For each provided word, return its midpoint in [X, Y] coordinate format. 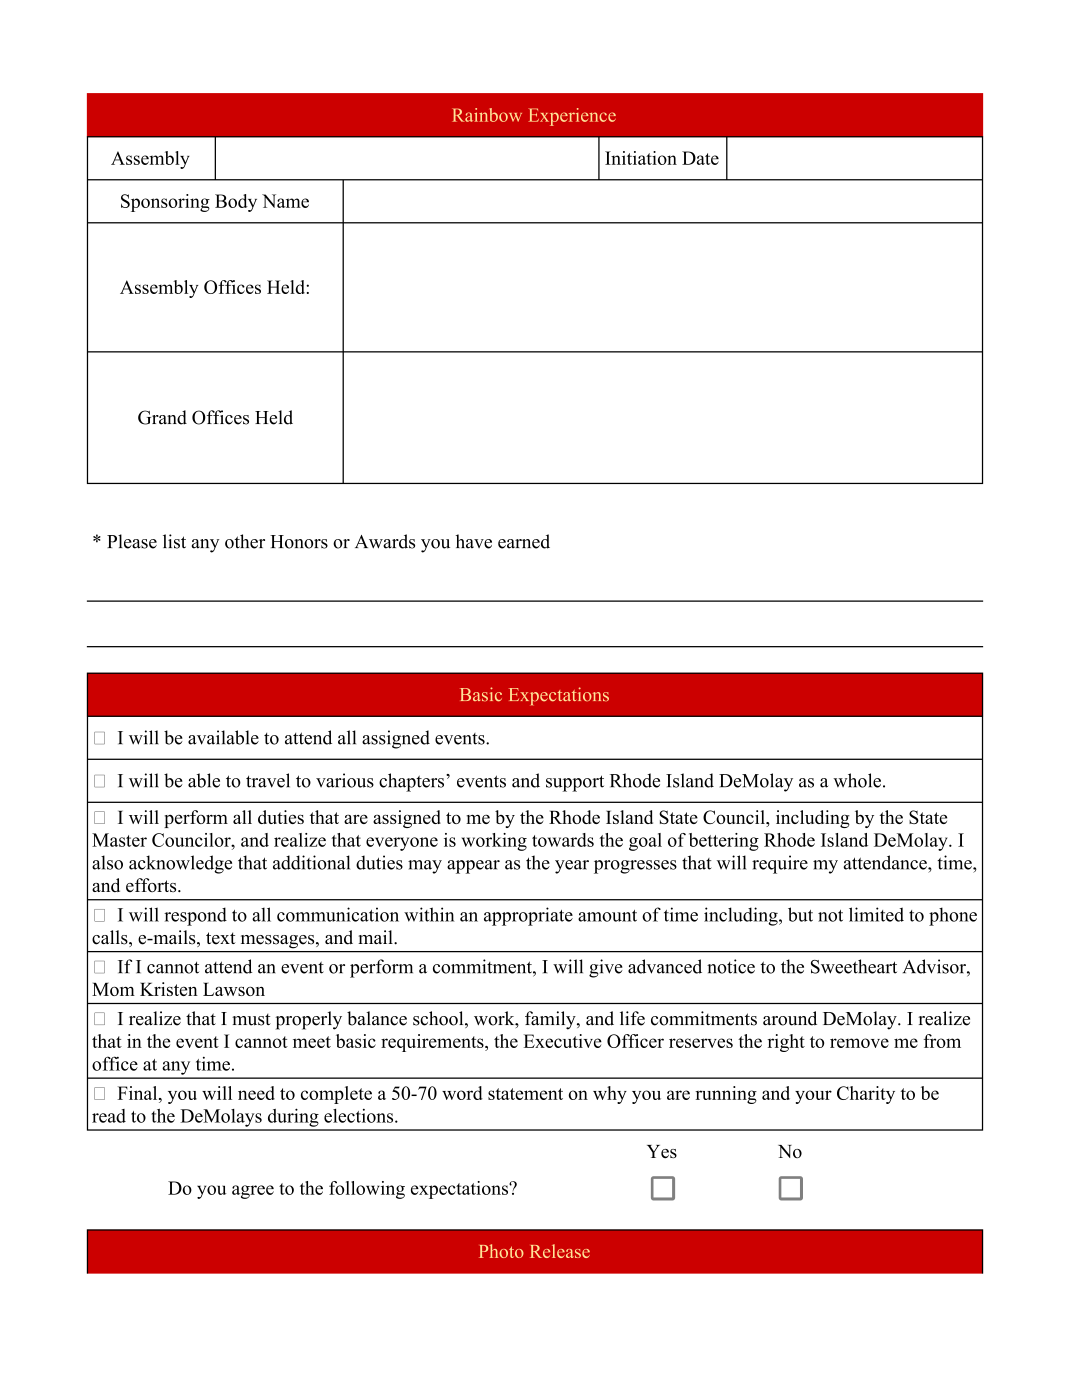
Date [700, 158]
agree [253, 1192]
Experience [572, 117]
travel [268, 780]
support [575, 783]
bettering [724, 842]
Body [236, 203]
